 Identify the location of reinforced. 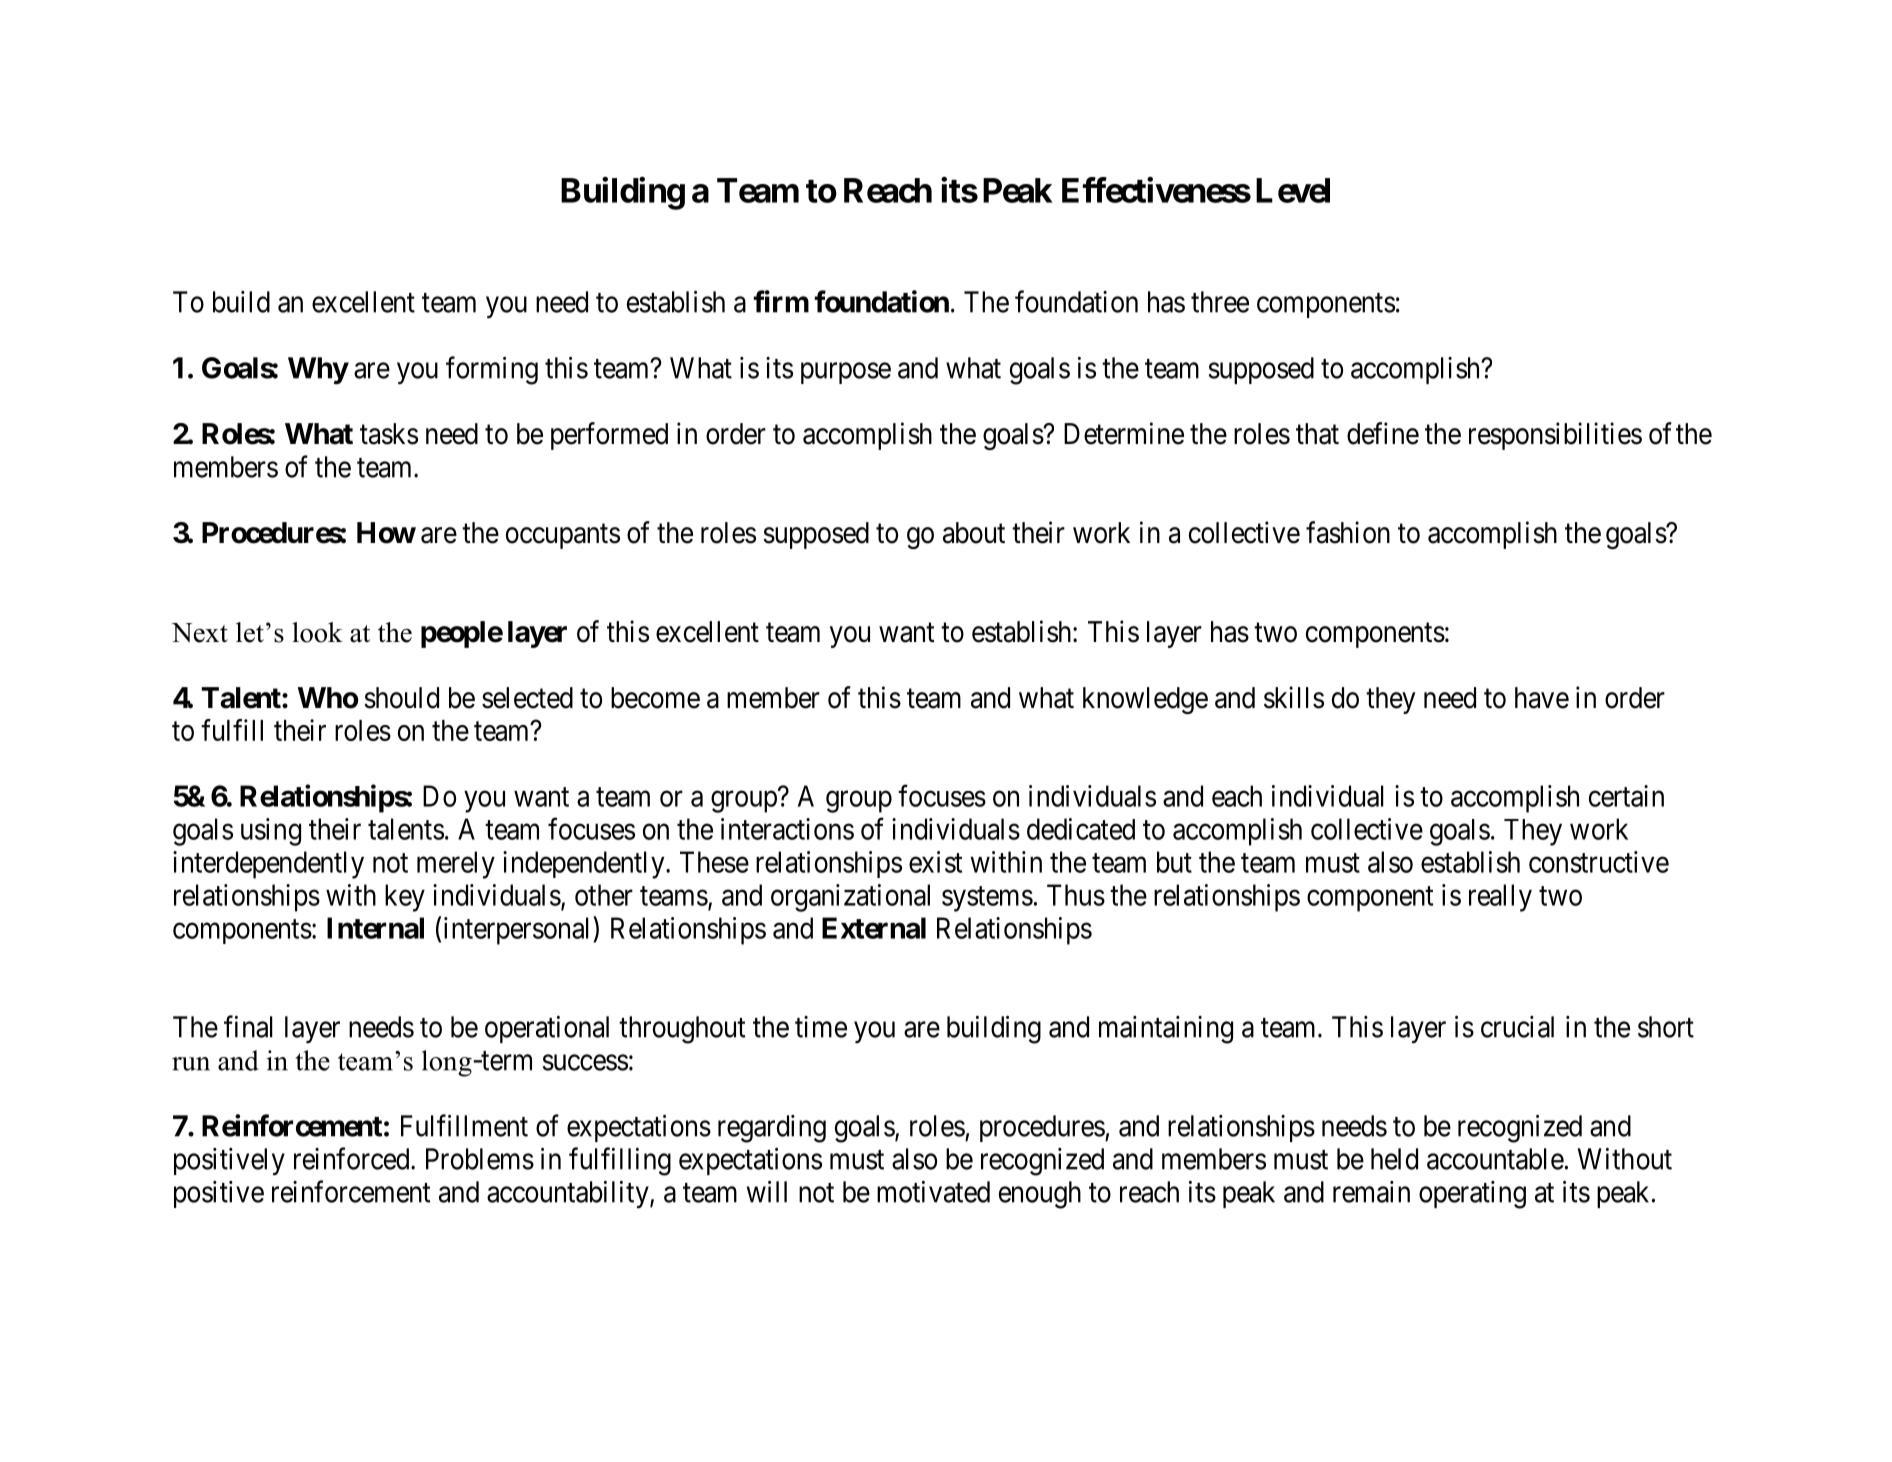
(353, 1158).
